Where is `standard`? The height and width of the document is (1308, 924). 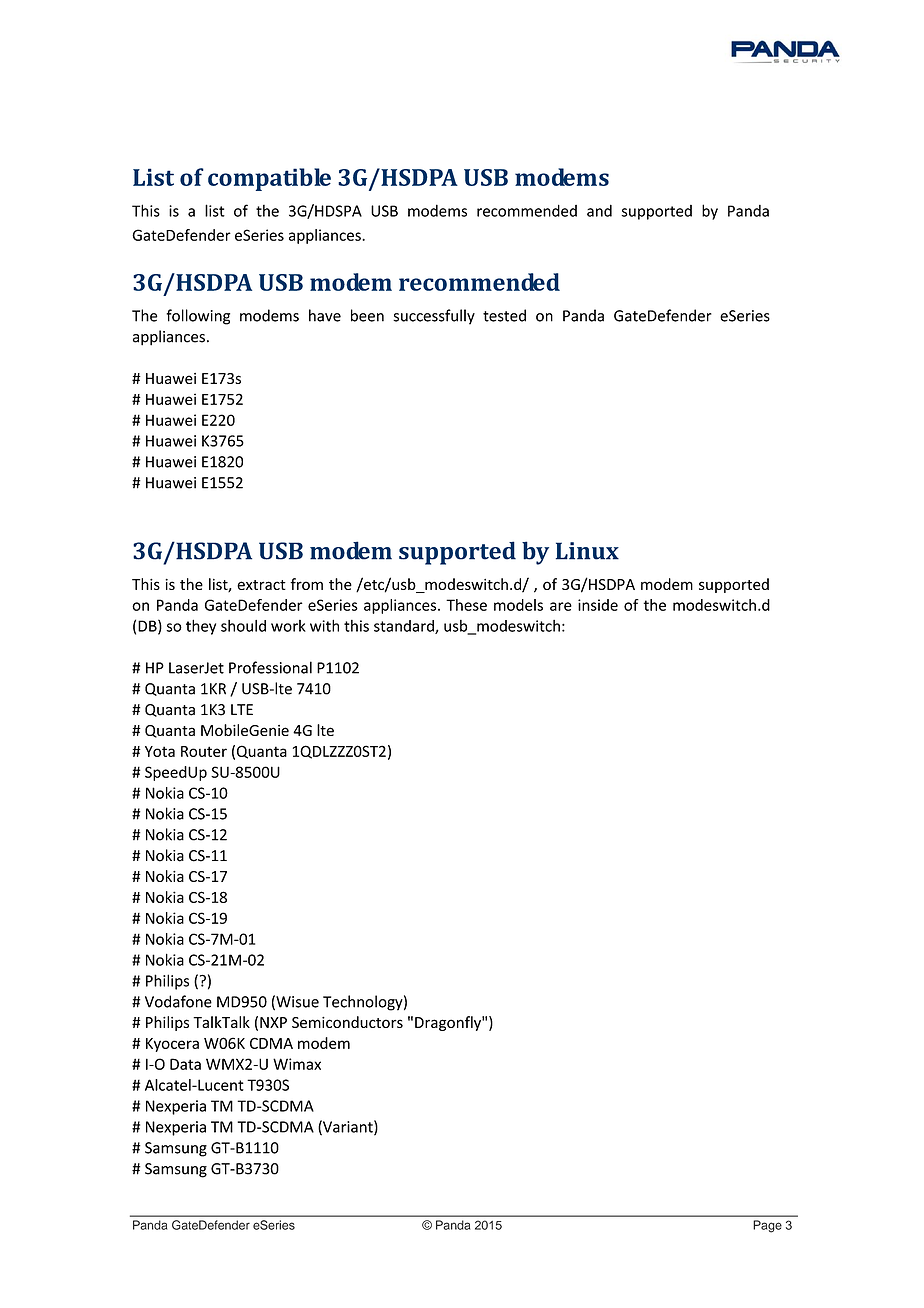
standard is located at coordinates (405, 627).
